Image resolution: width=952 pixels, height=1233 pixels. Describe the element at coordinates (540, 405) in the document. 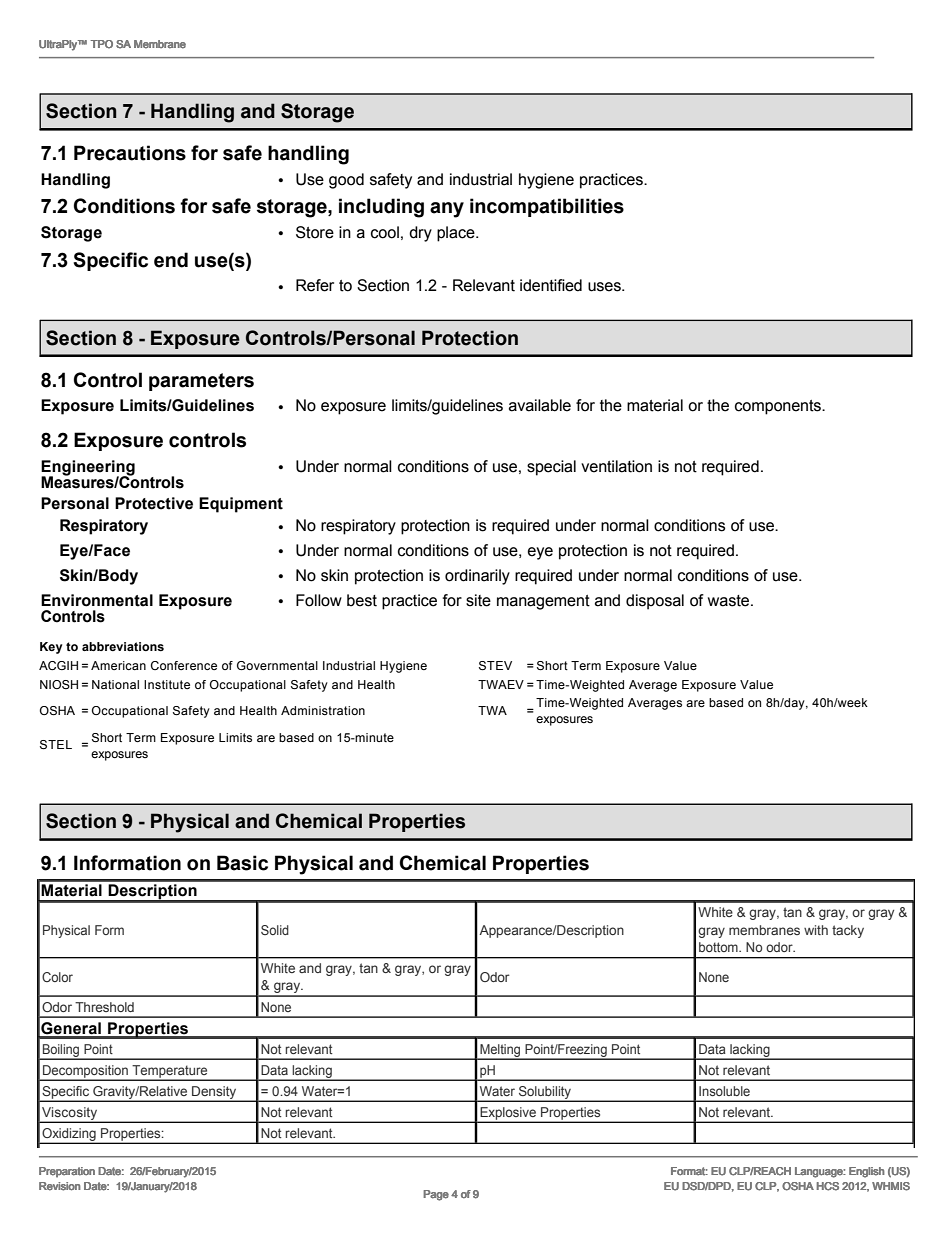

I see `available` at that location.
